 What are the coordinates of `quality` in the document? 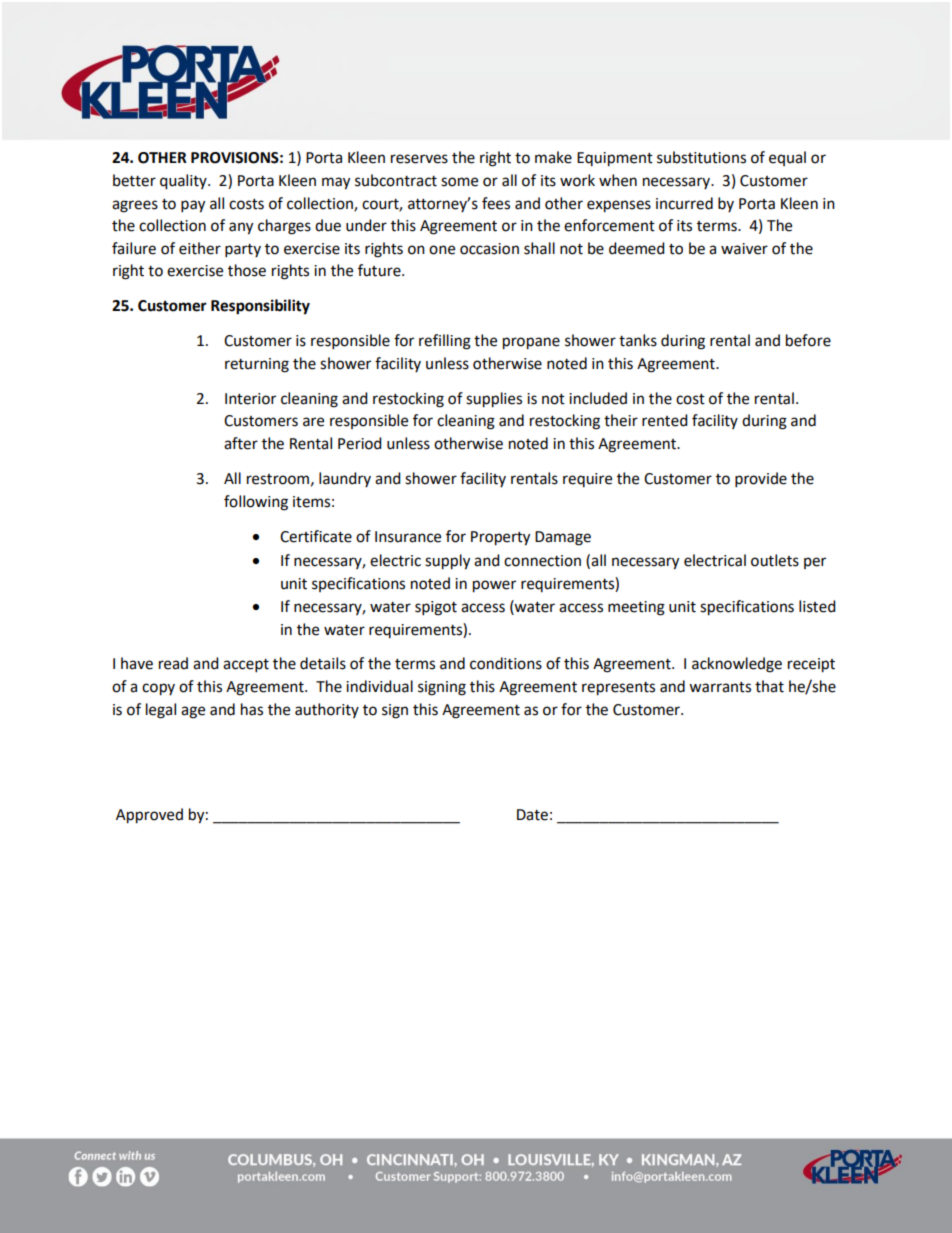 It's located at (184, 182).
